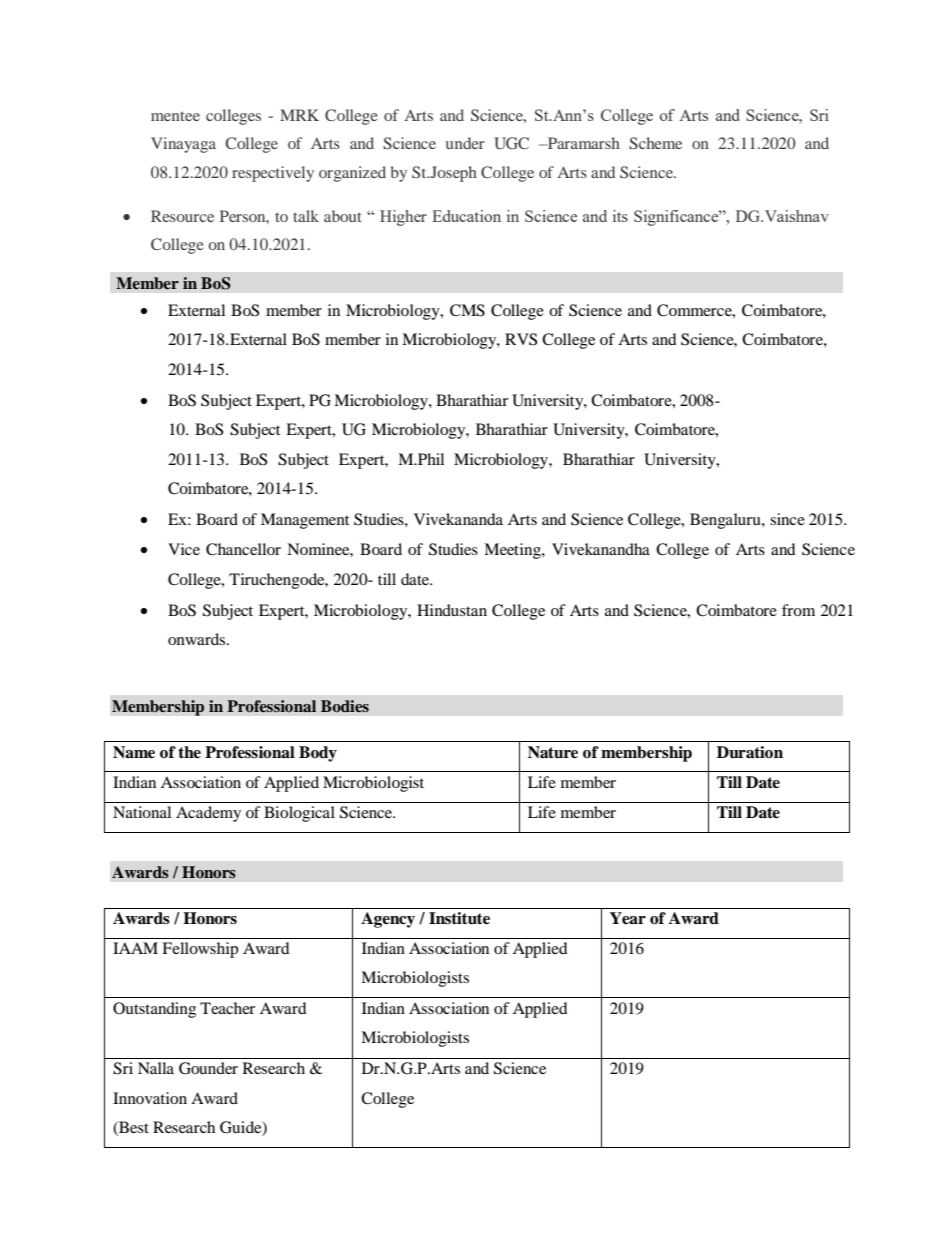  Describe the element at coordinates (208, 814) in the screenshot. I see `Academy` at that location.
